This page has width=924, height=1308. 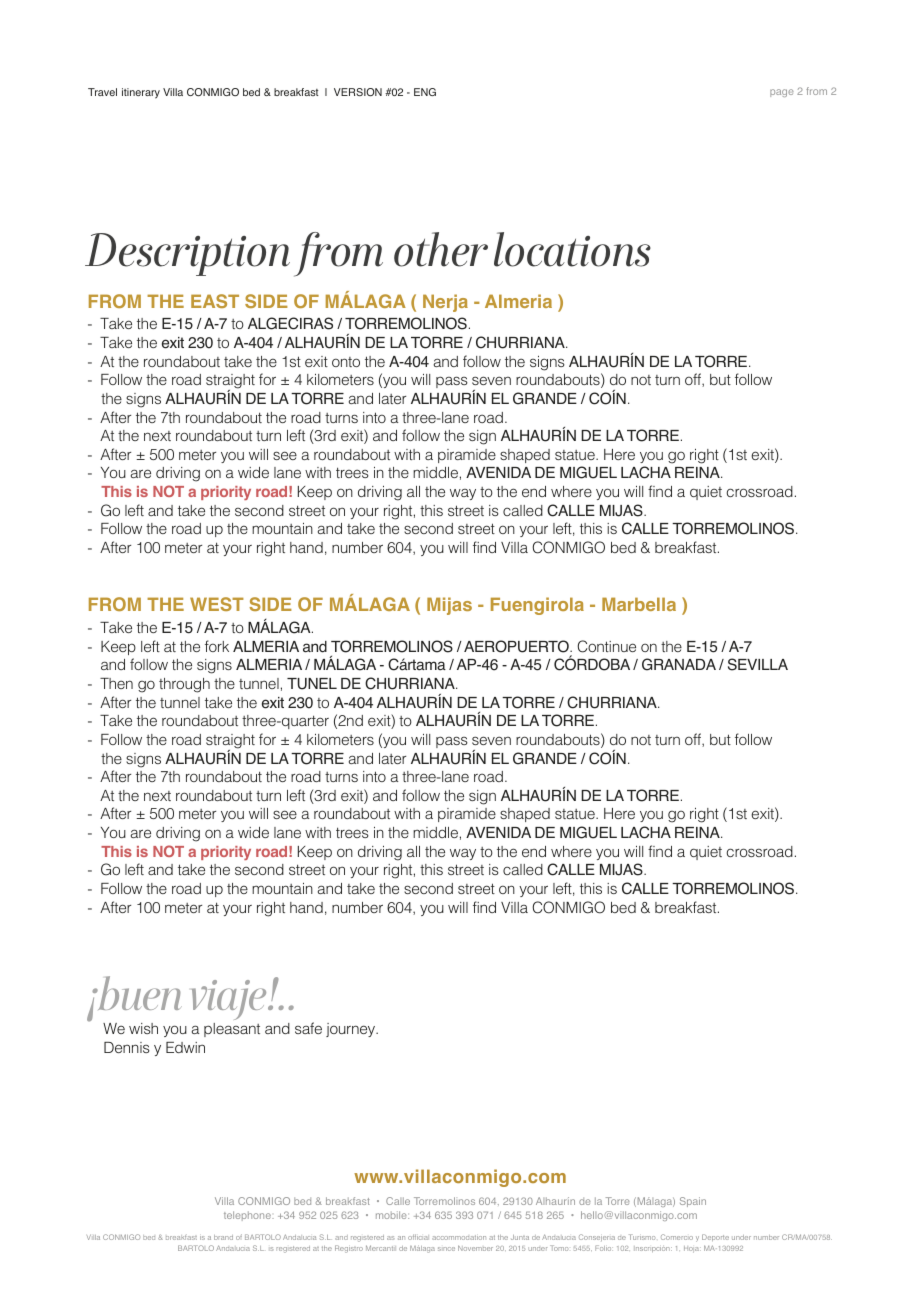 What do you see at coordinates (572, 249) in the page?
I see `locations` at bounding box center [572, 249].
